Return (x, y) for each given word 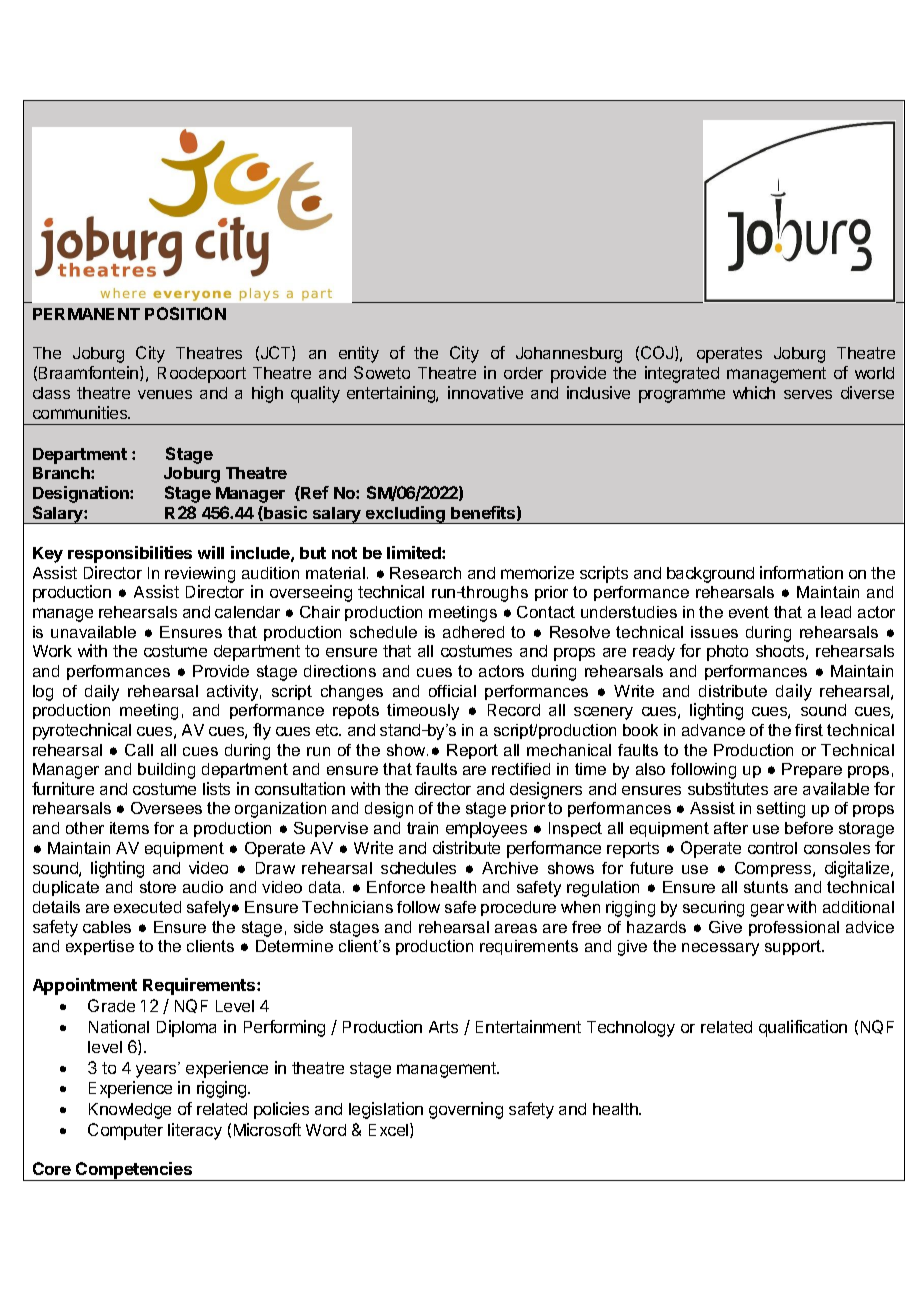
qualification (803, 1028)
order (523, 373)
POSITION (185, 313)
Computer (125, 1131)
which (754, 392)
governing (466, 1110)
